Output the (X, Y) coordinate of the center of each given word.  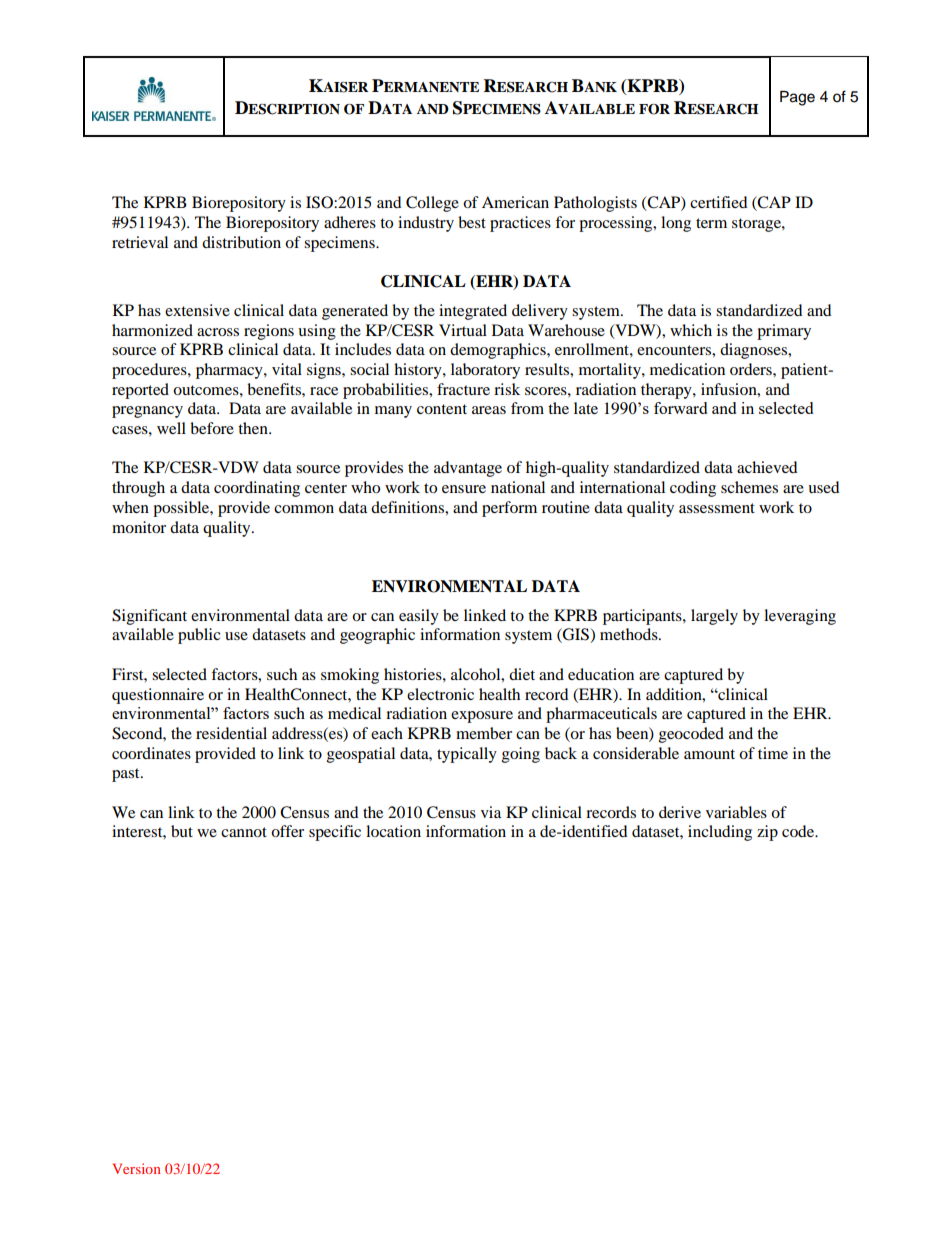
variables (736, 812)
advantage (468, 469)
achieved (767, 467)
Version (136, 1168)
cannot (244, 832)
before (212, 428)
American (515, 202)
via (491, 812)
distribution (241, 242)
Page (797, 98)
